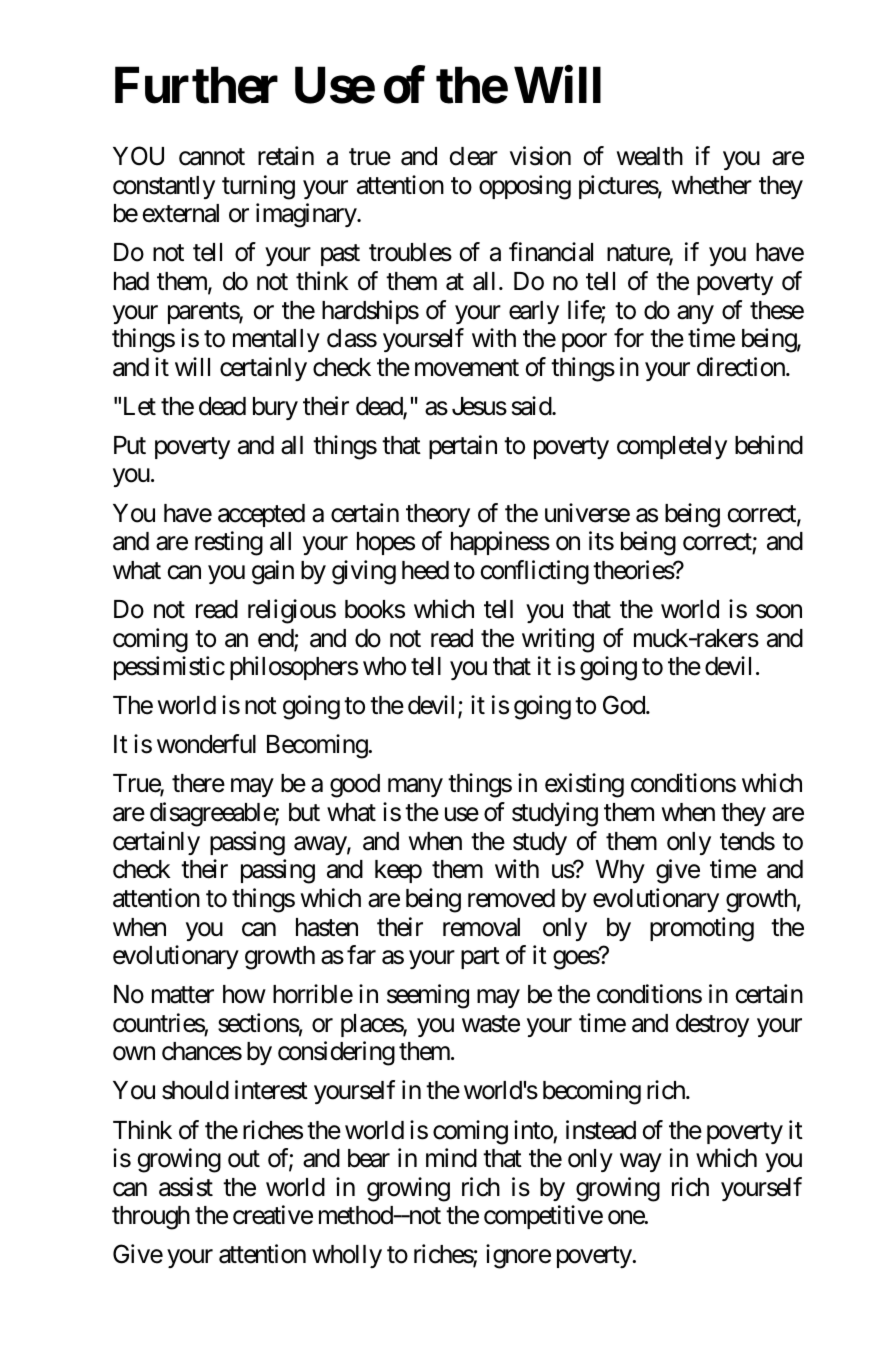  What do you see at coordinates (650, 156) in the screenshot?
I see `wealth` at bounding box center [650, 156].
